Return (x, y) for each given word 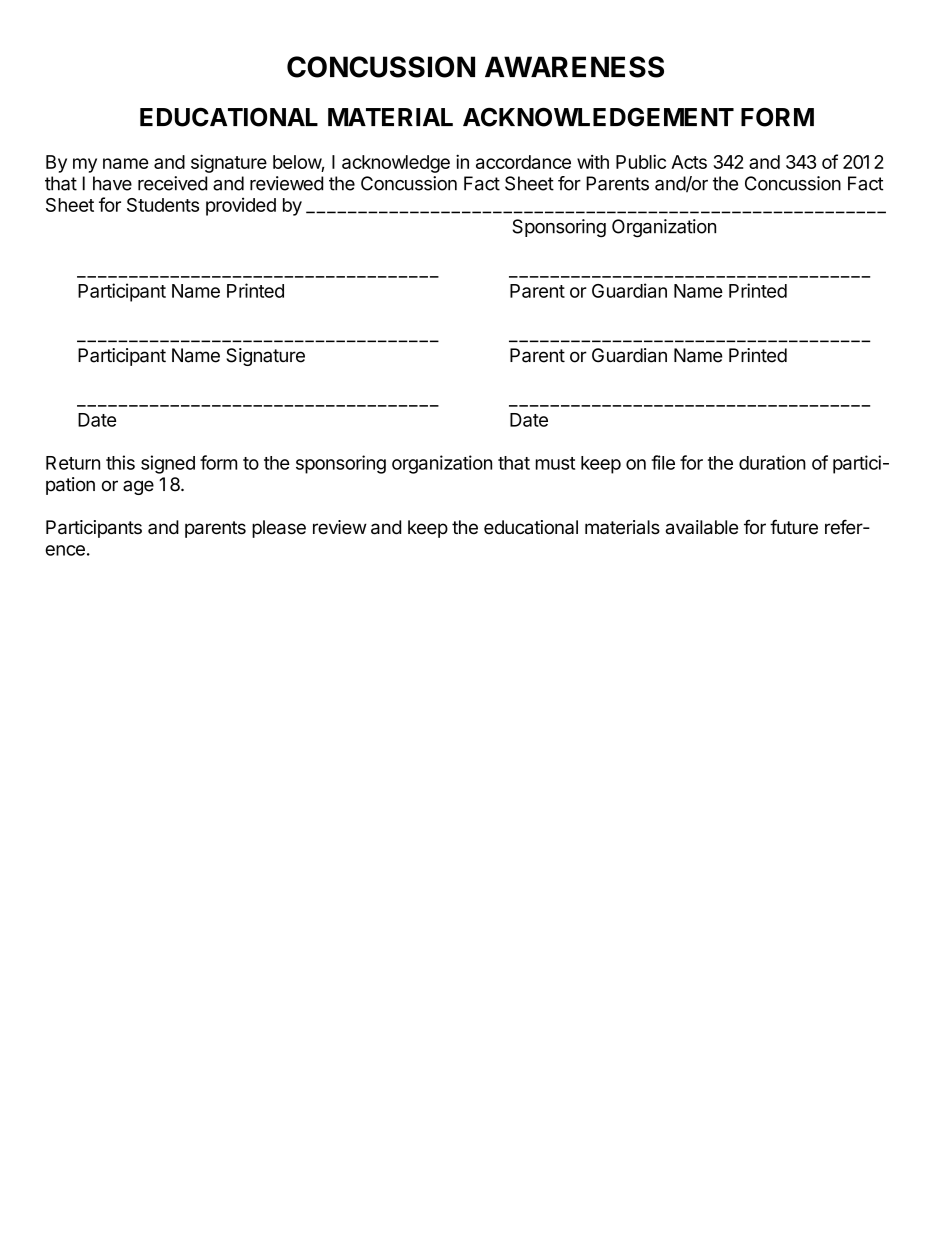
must (555, 463)
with (593, 161)
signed (168, 464)
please (279, 529)
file (663, 462)
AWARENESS (574, 67)
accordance (523, 162)
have (112, 183)
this (120, 462)
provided (241, 206)
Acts (689, 162)
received (172, 183)
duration (772, 462)
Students (163, 205)
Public (641, 161)
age (138, 487)
